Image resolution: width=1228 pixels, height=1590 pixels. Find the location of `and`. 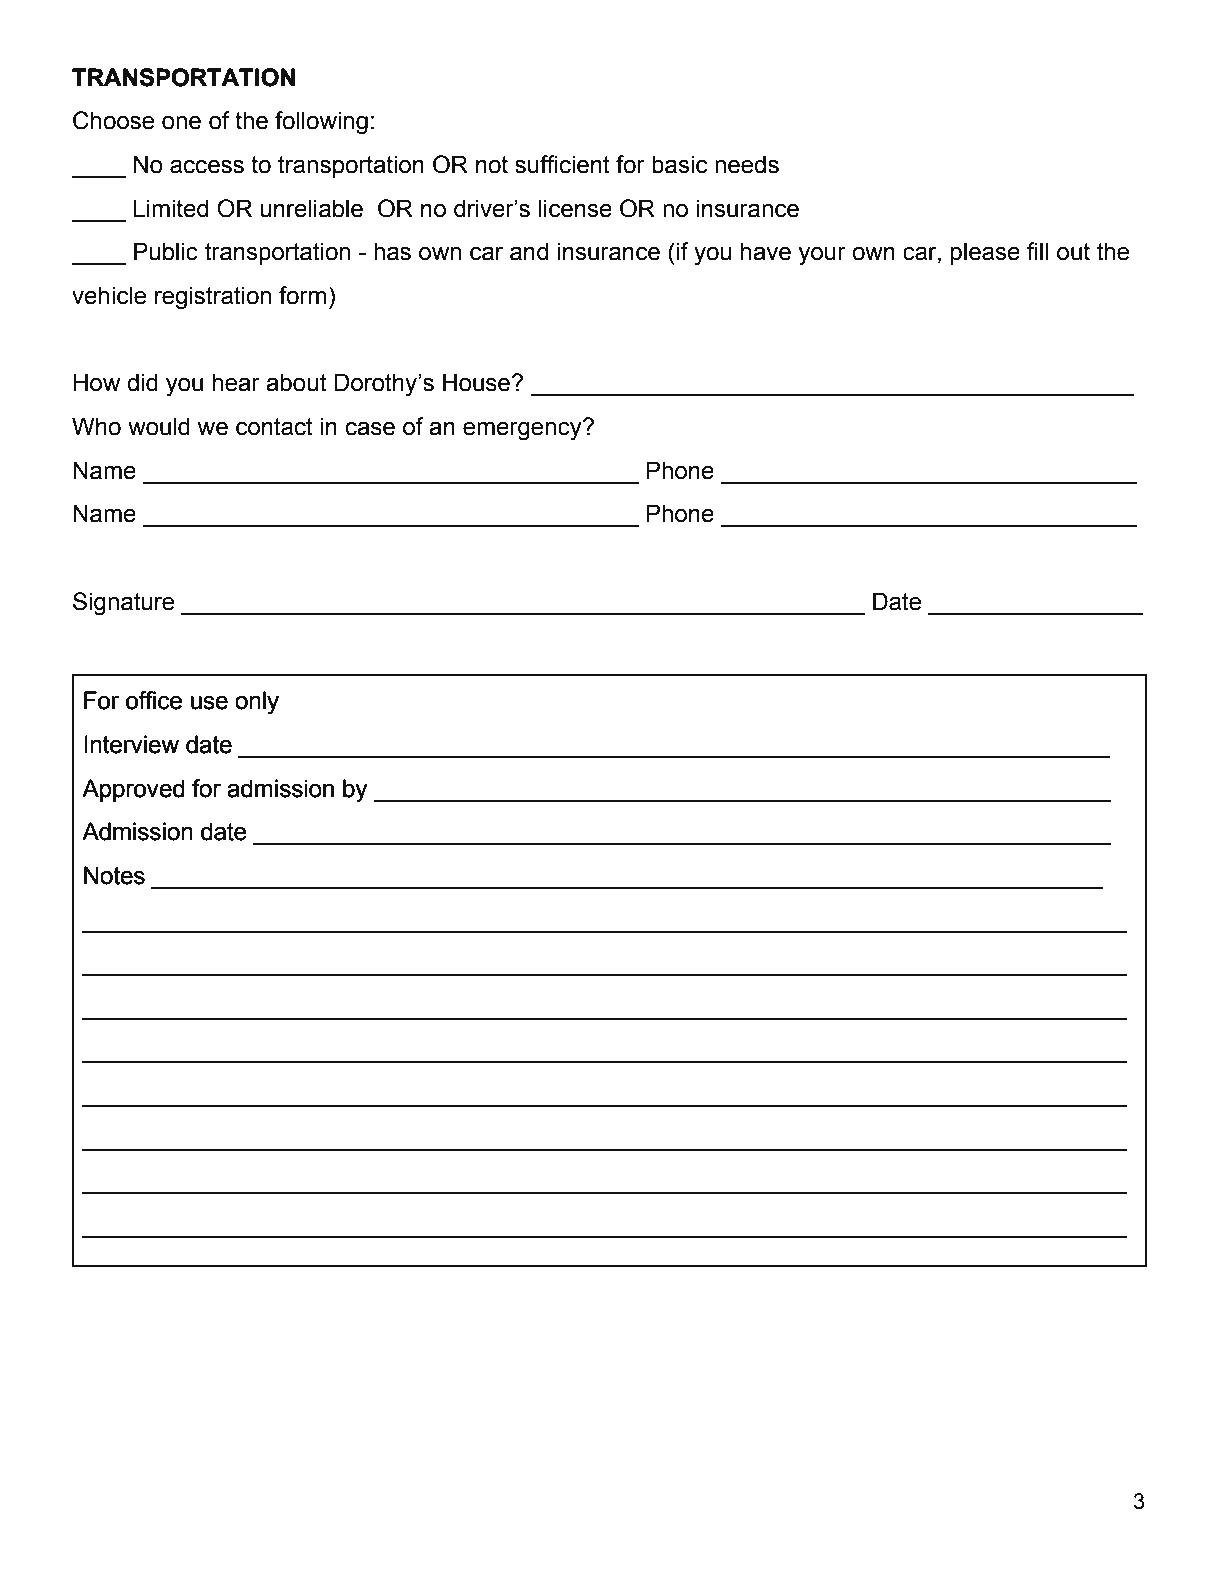

and is located at coordinates (529, 251).
